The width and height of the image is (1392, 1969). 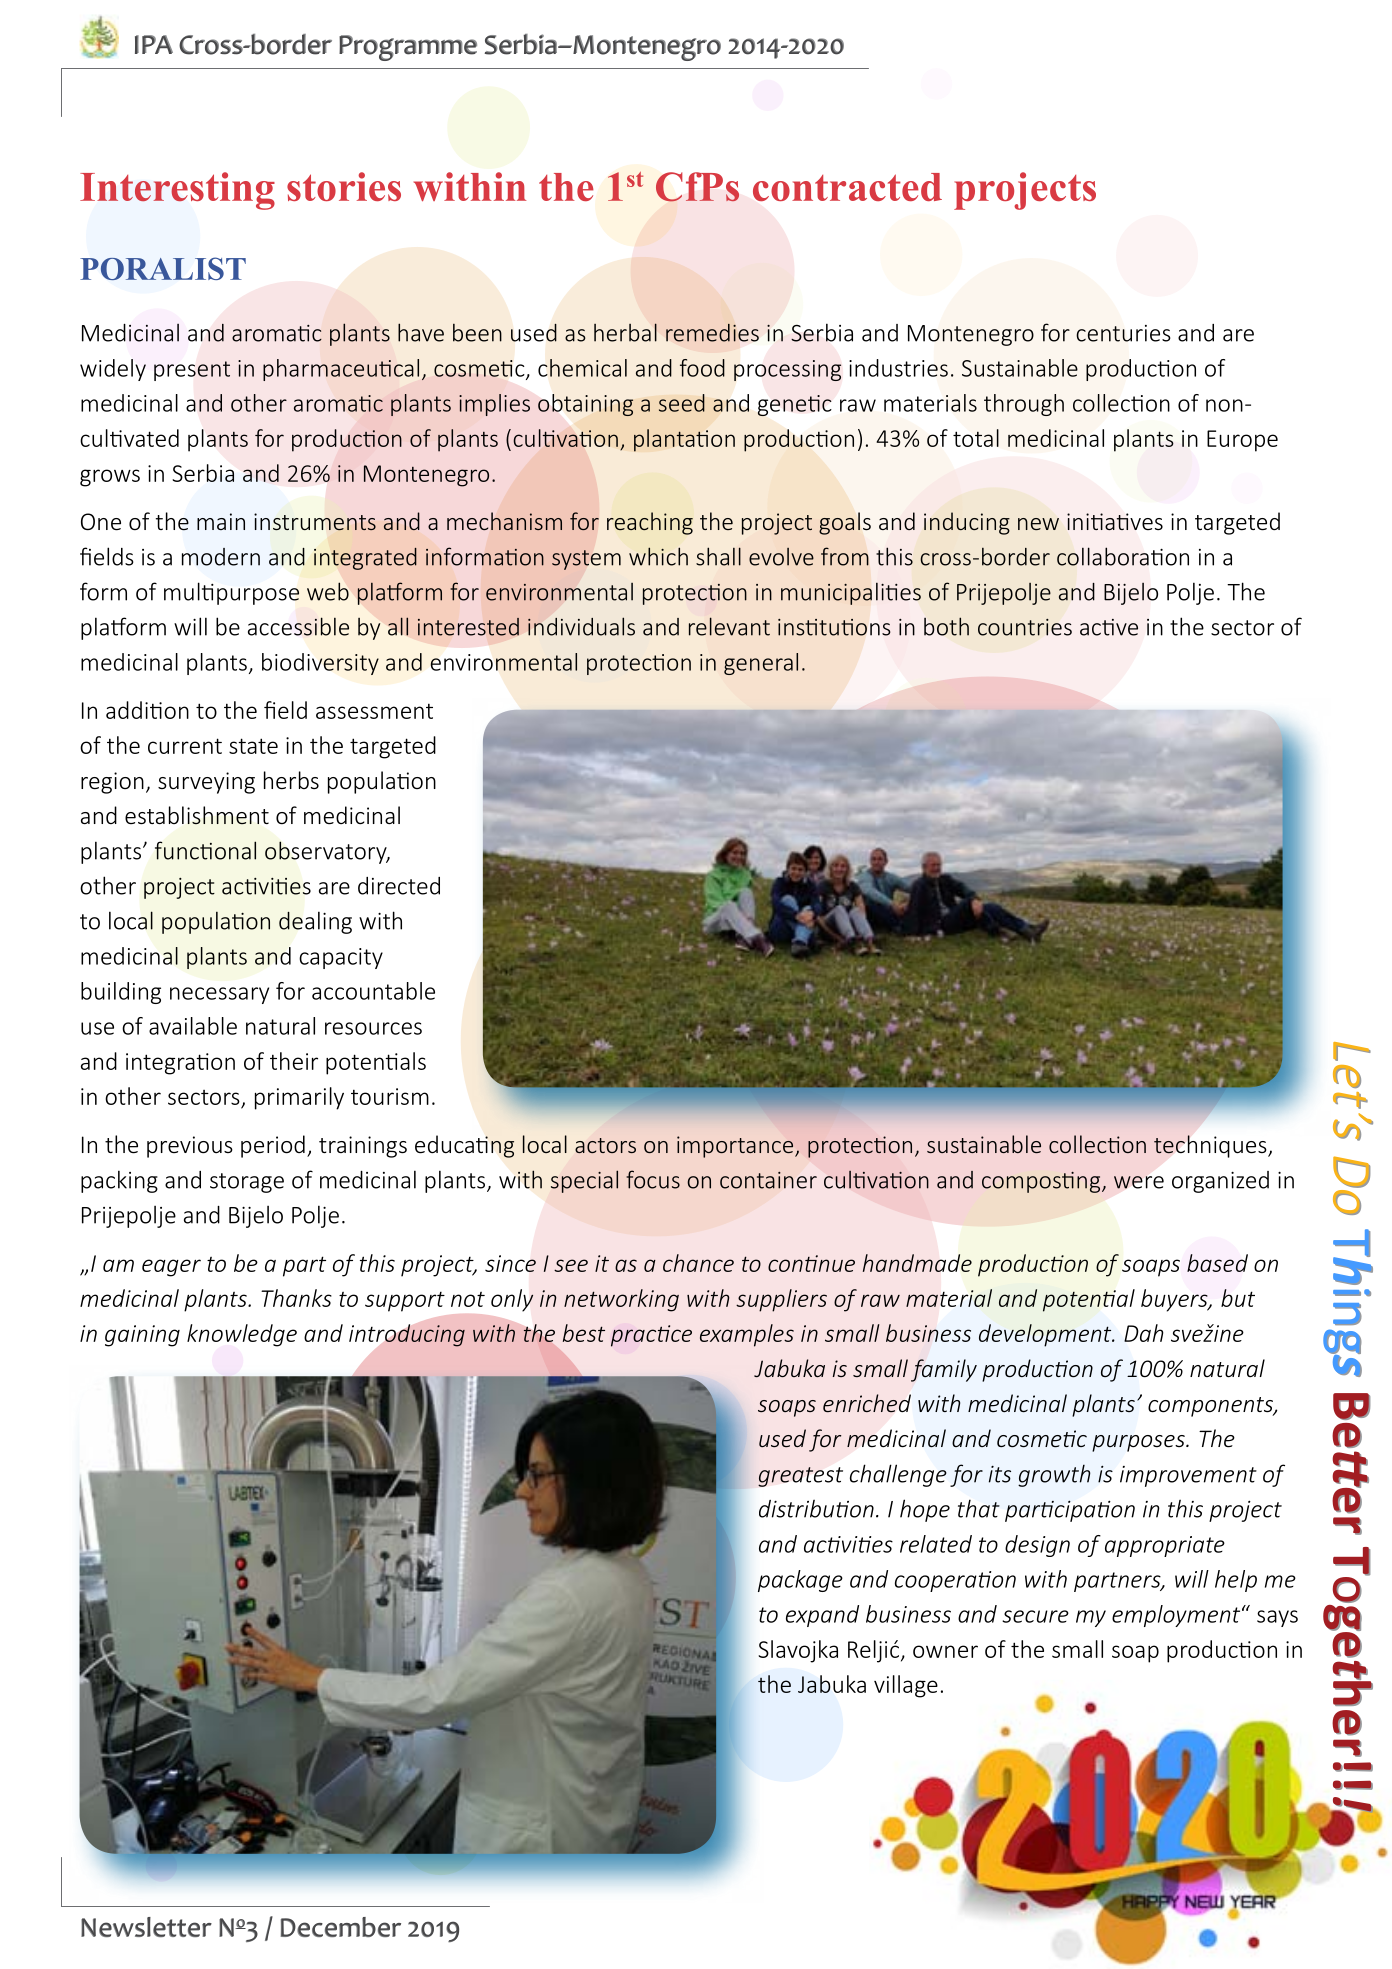 I want to click on Interesting, so click(x=177, y=191).
